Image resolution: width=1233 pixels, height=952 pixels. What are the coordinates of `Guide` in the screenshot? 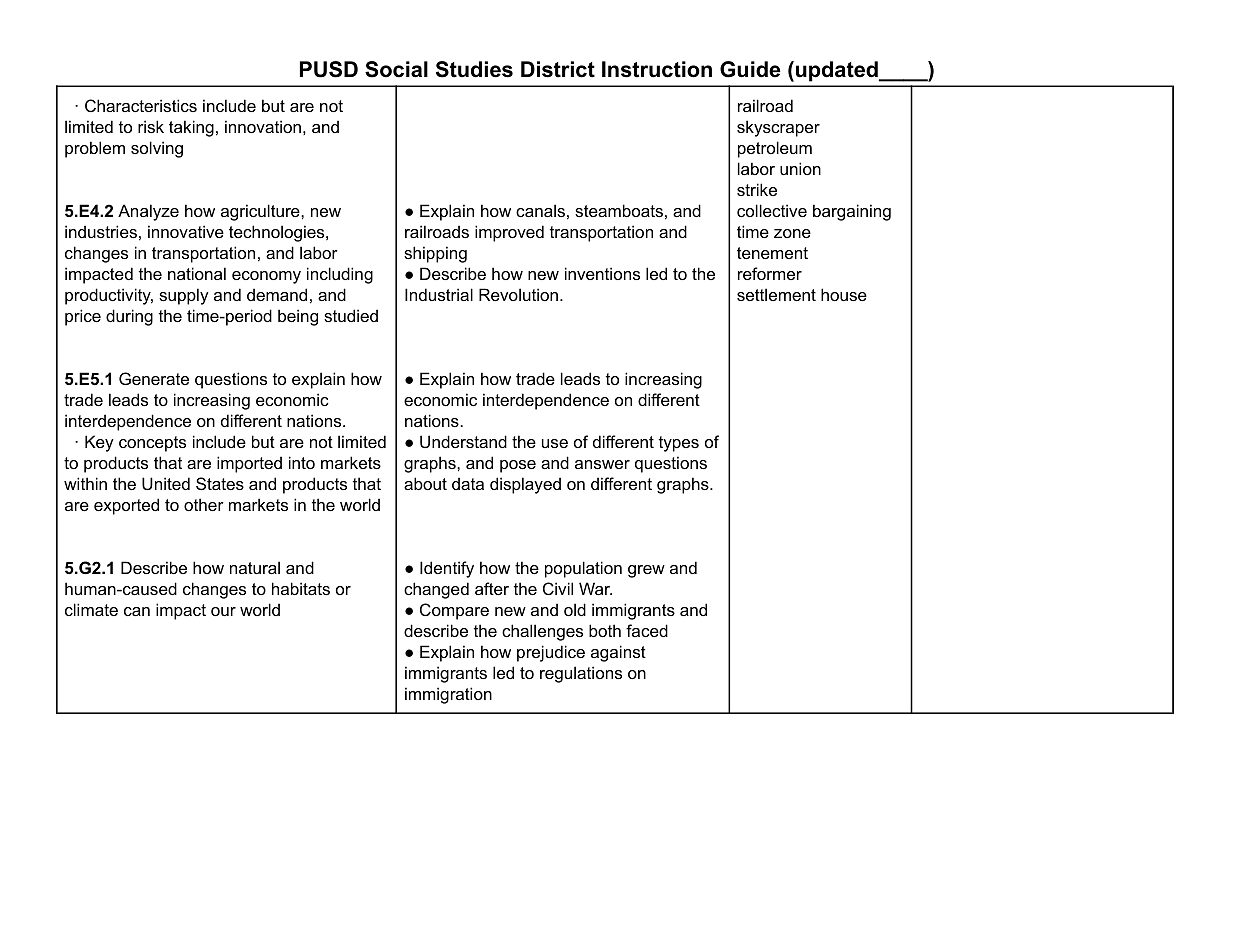 It's located at (750, 69).
